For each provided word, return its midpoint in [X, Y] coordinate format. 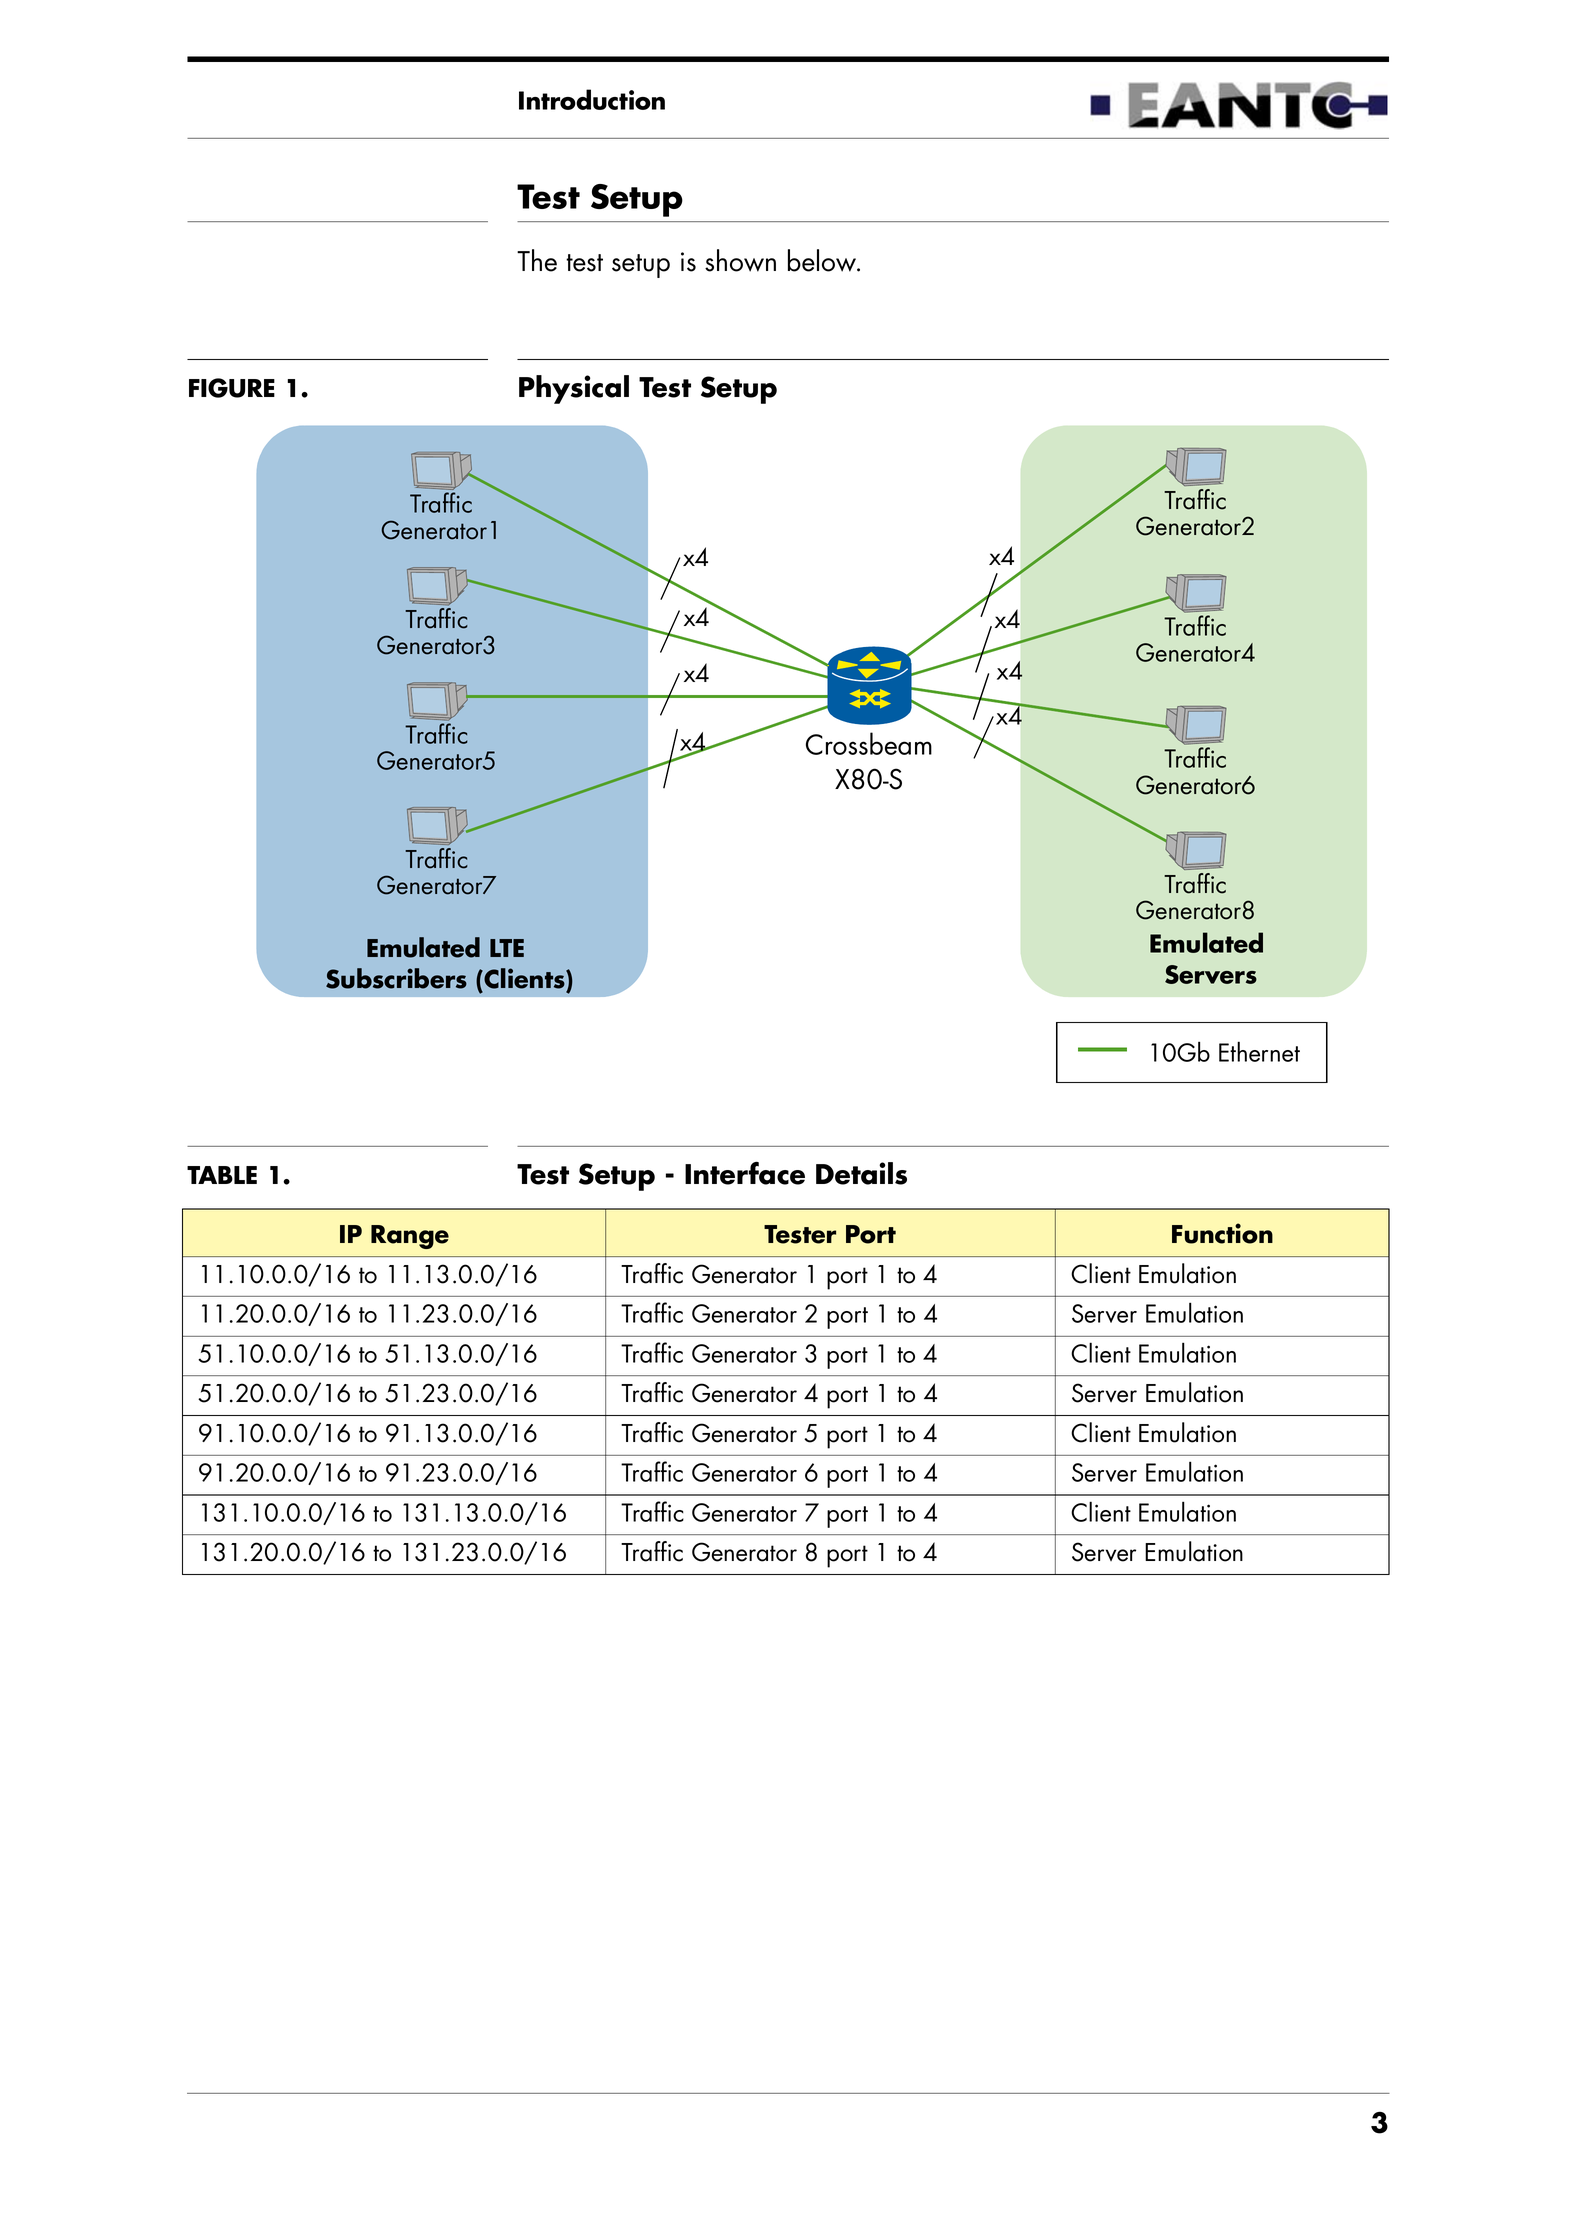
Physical [574, 389]
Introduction [592, 99]
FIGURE [232, 388]
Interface [745, 1173]
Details [861, 1173]
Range [410, 1237]
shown [740, 260]
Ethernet [1259, 1051]
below [823, 260]
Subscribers [396, 978]
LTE [507, 948]
